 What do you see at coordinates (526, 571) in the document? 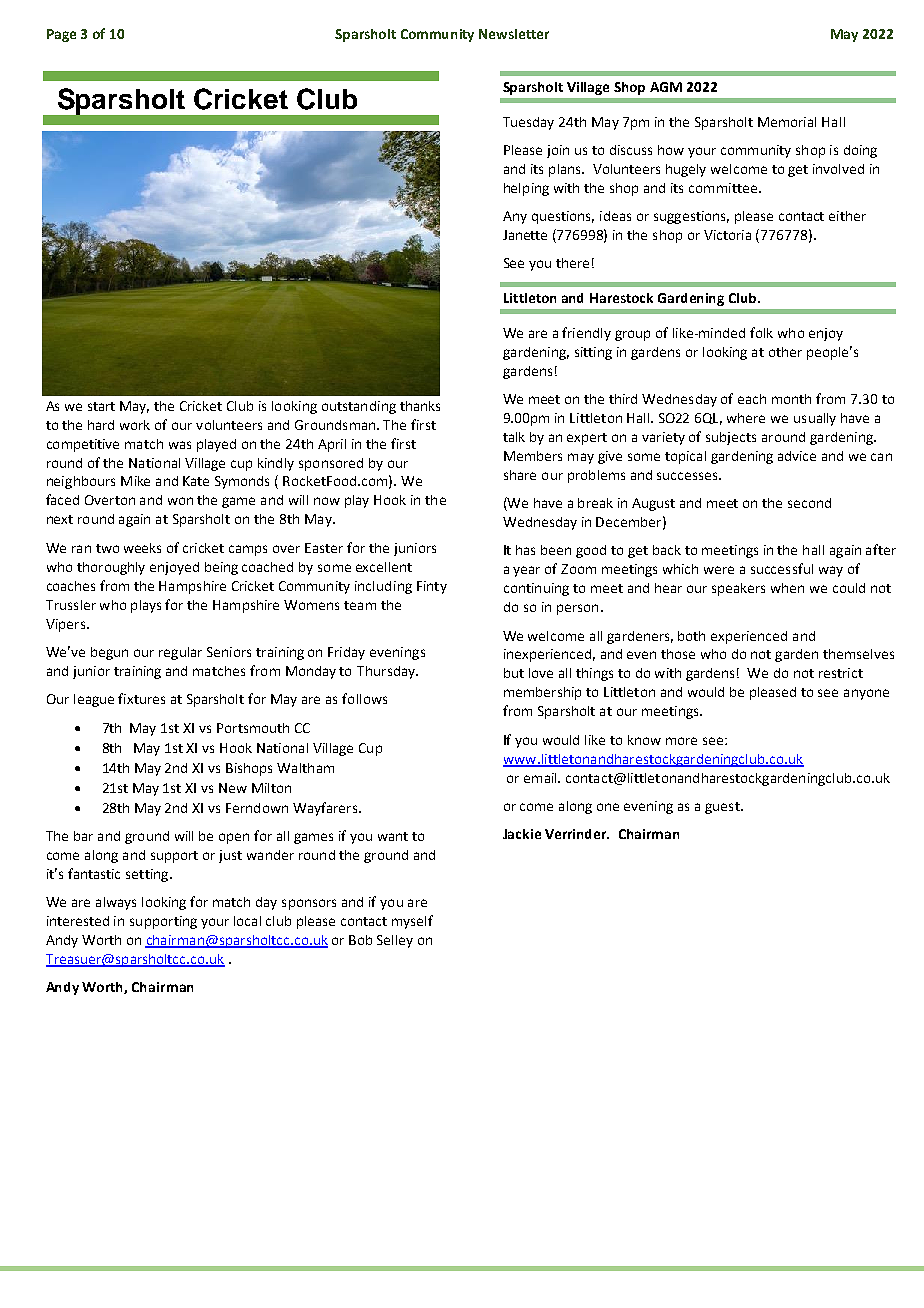
I see `year` at bounding box center [526, 571].
